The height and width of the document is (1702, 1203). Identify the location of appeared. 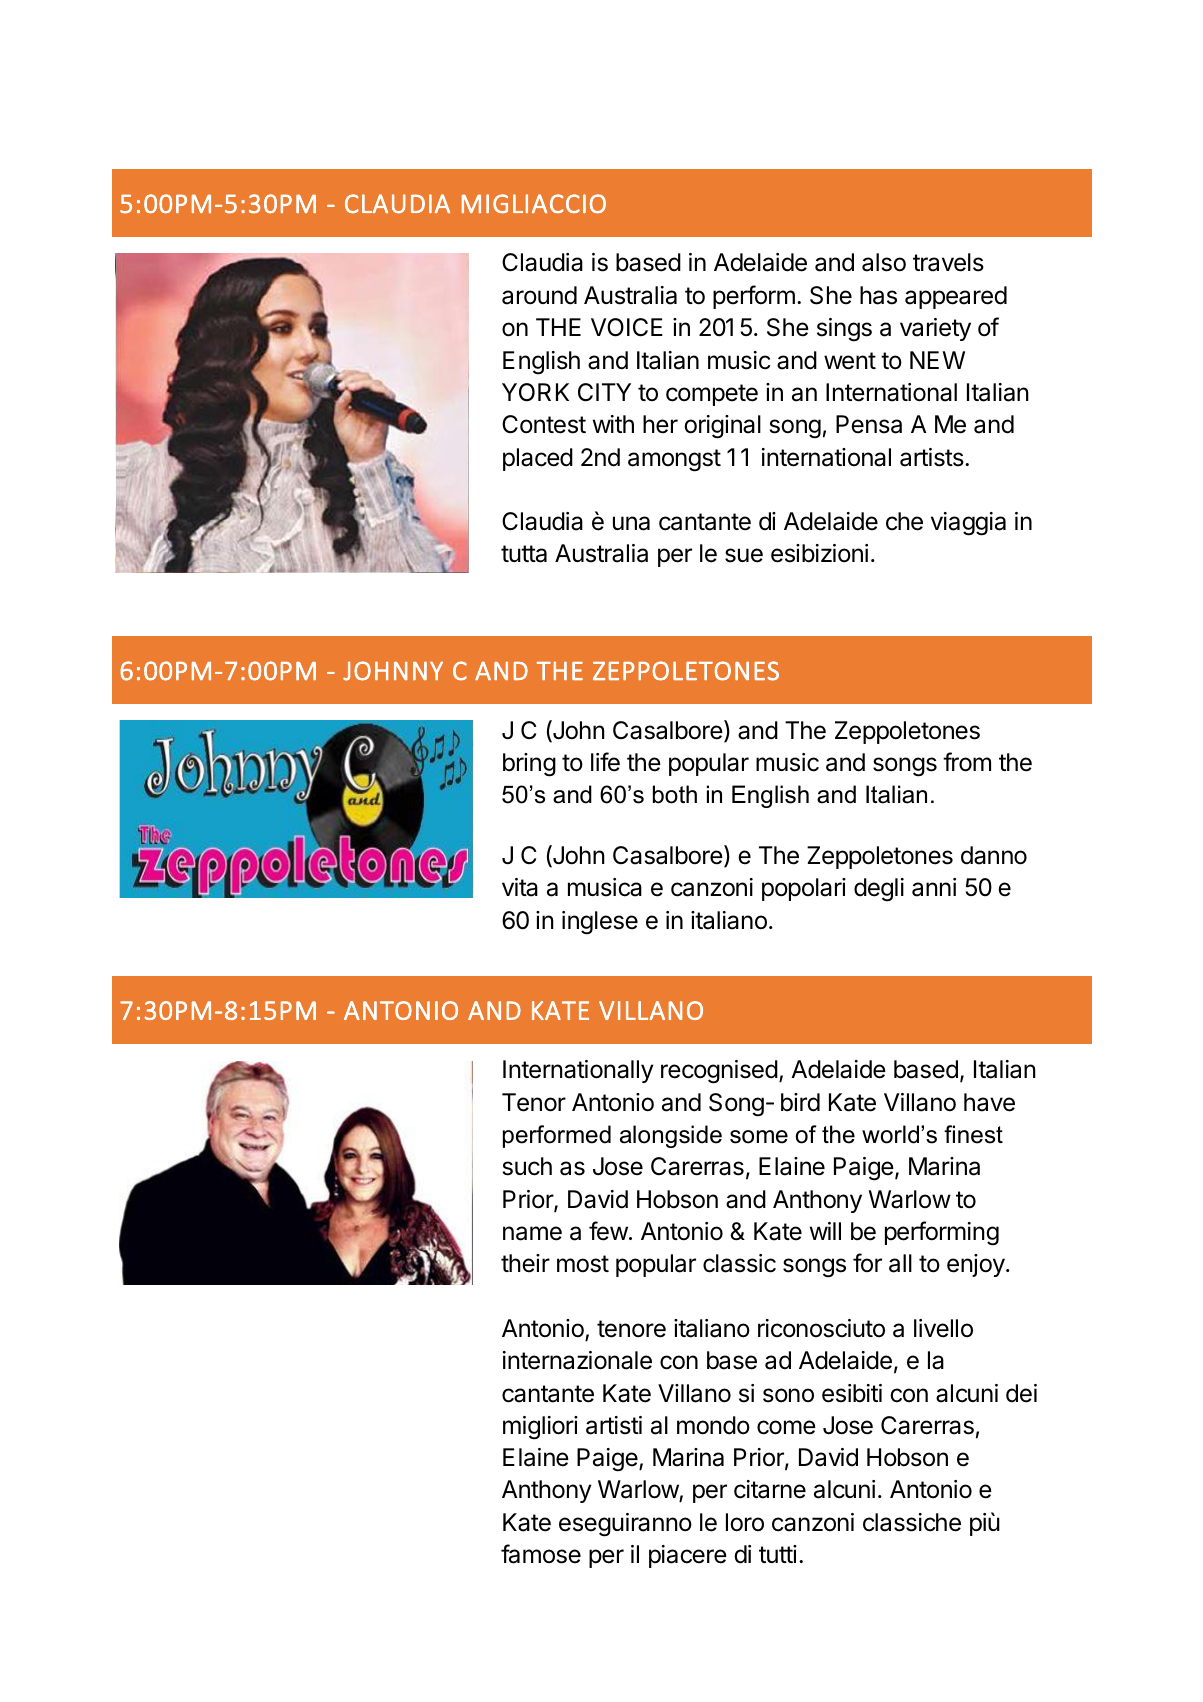
(956, 297).
